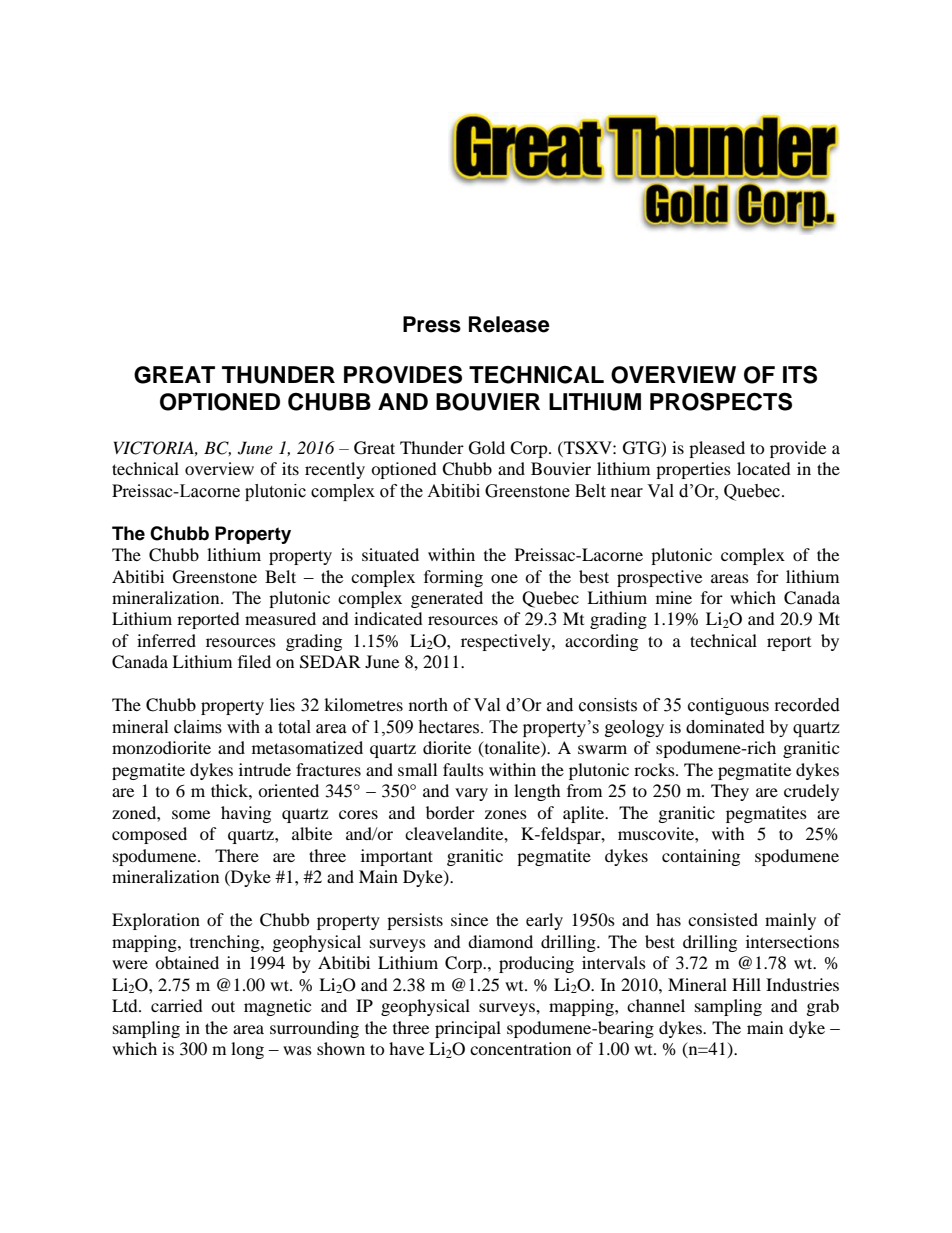 The image size is (952, 1233). Describe the element at coordinates (471, 794) in the image. I see `vary` at that location.
